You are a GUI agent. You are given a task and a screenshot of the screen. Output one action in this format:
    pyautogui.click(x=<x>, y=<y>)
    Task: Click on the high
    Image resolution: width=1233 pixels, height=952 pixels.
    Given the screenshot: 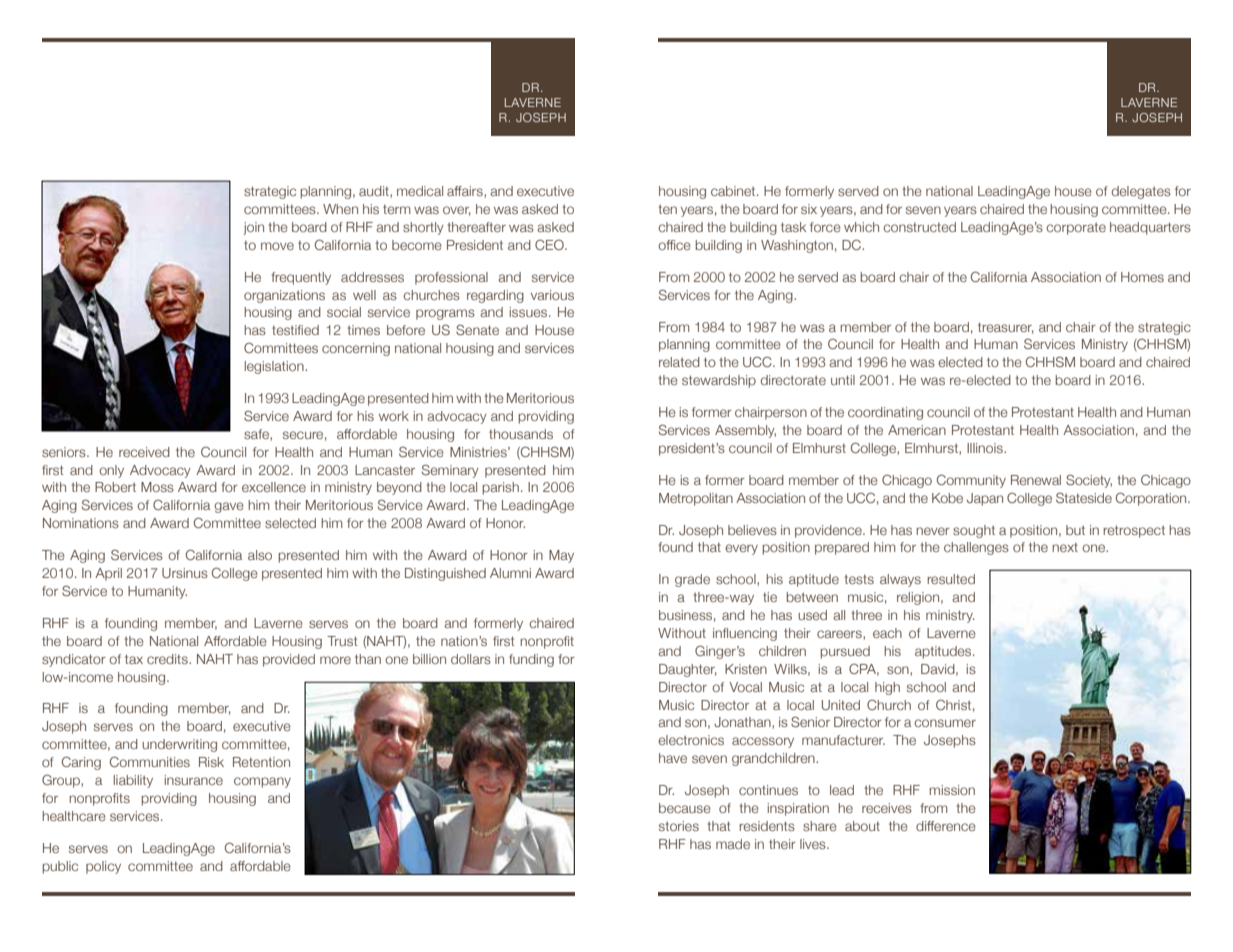 What is the action you would take?
    pyautogui.click(x=887, y=688)
